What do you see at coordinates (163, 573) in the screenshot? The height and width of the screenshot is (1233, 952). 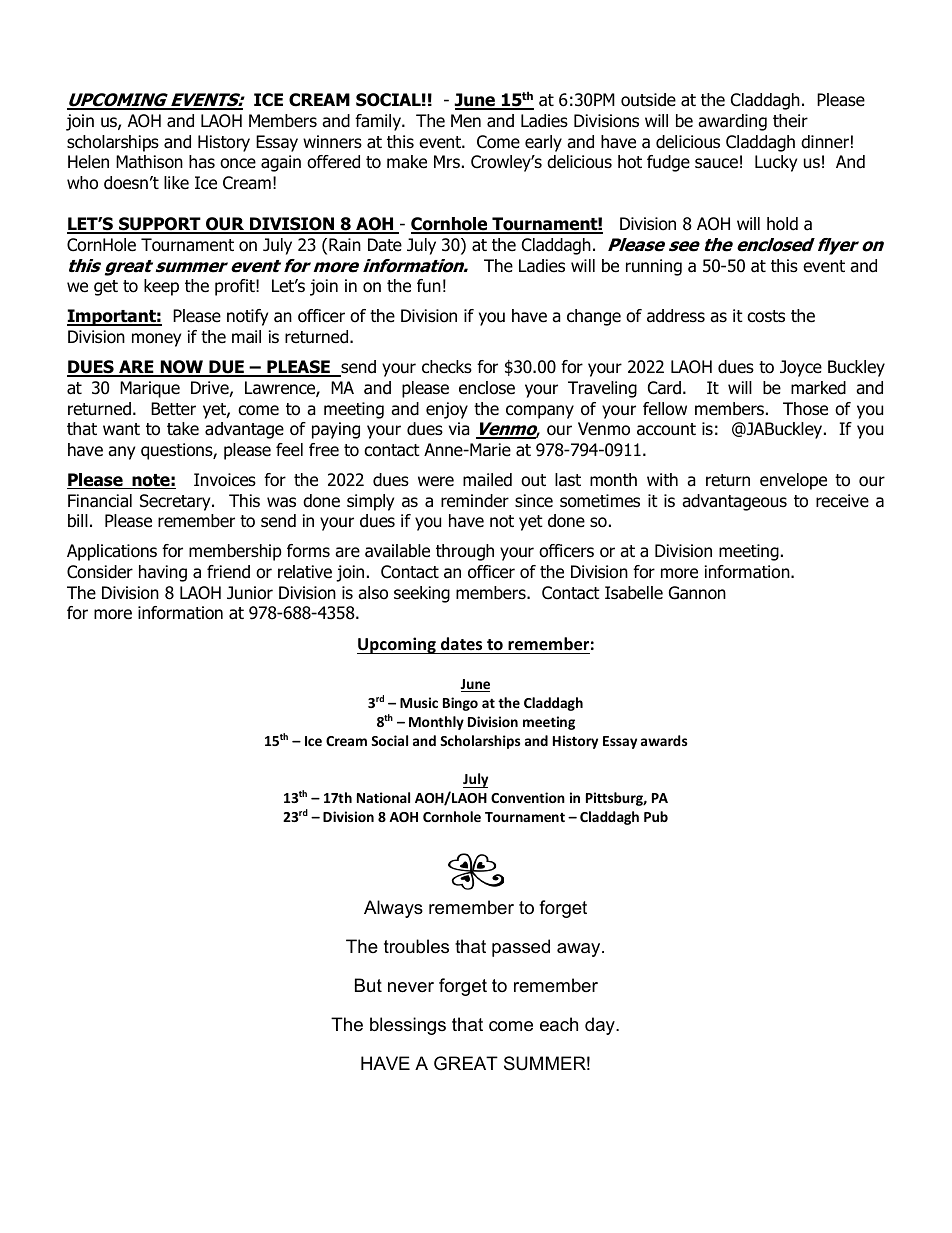 I see `having` at bounding box center [163, 573].
